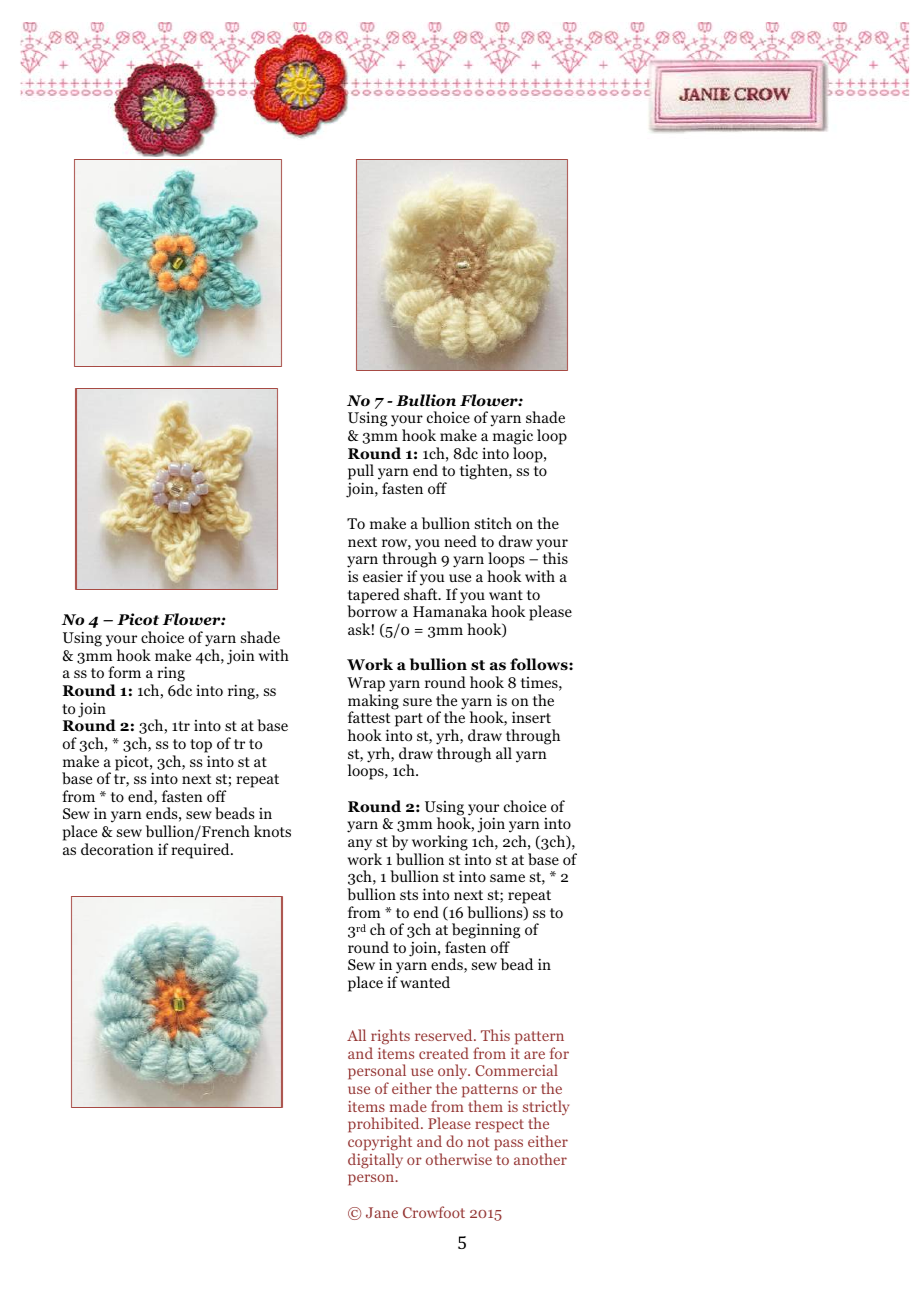 The image size is (924, 1308). I want to click on digitally, so click(375, 1161).
